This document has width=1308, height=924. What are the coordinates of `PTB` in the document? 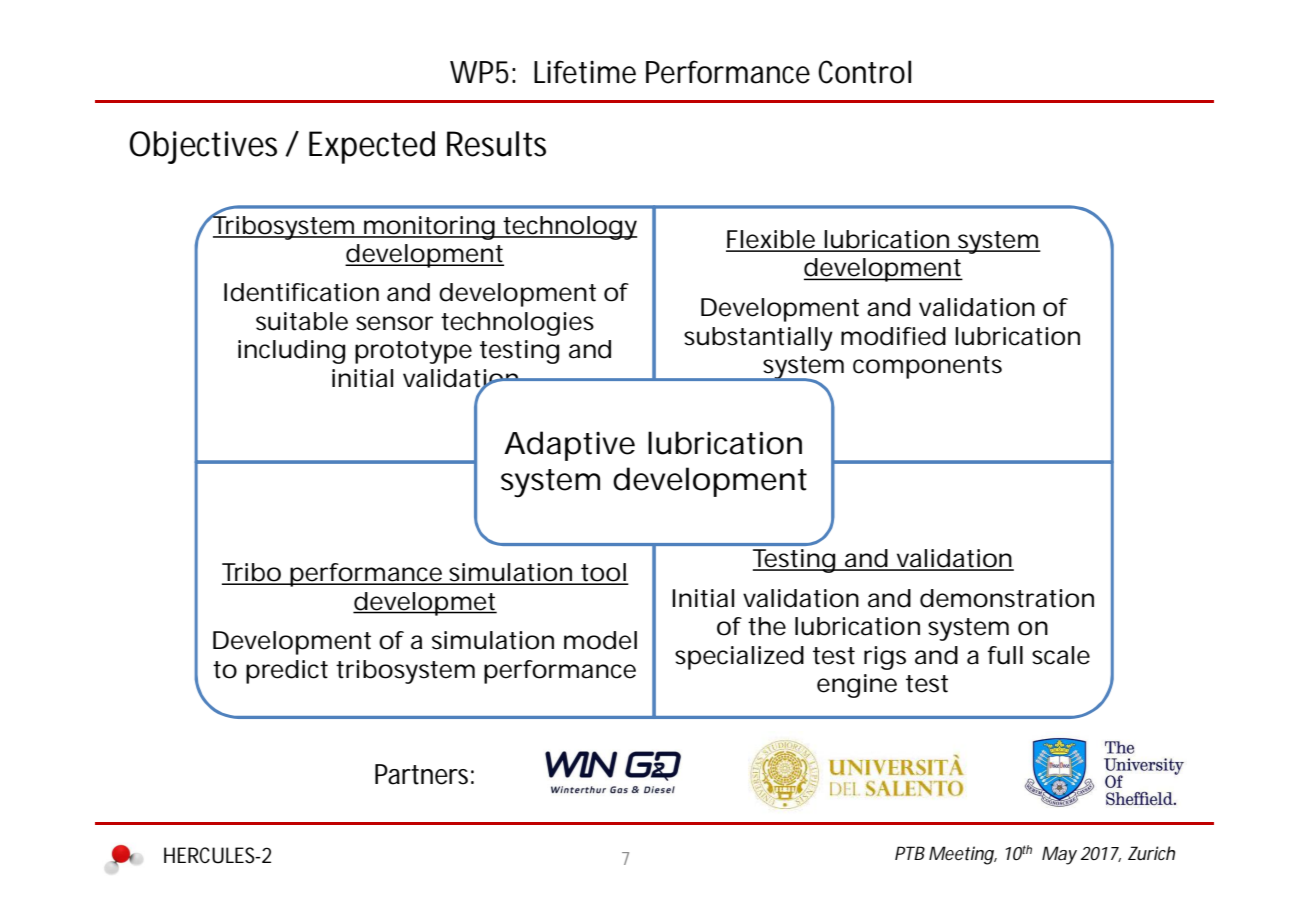 It's located at (910, 853).
